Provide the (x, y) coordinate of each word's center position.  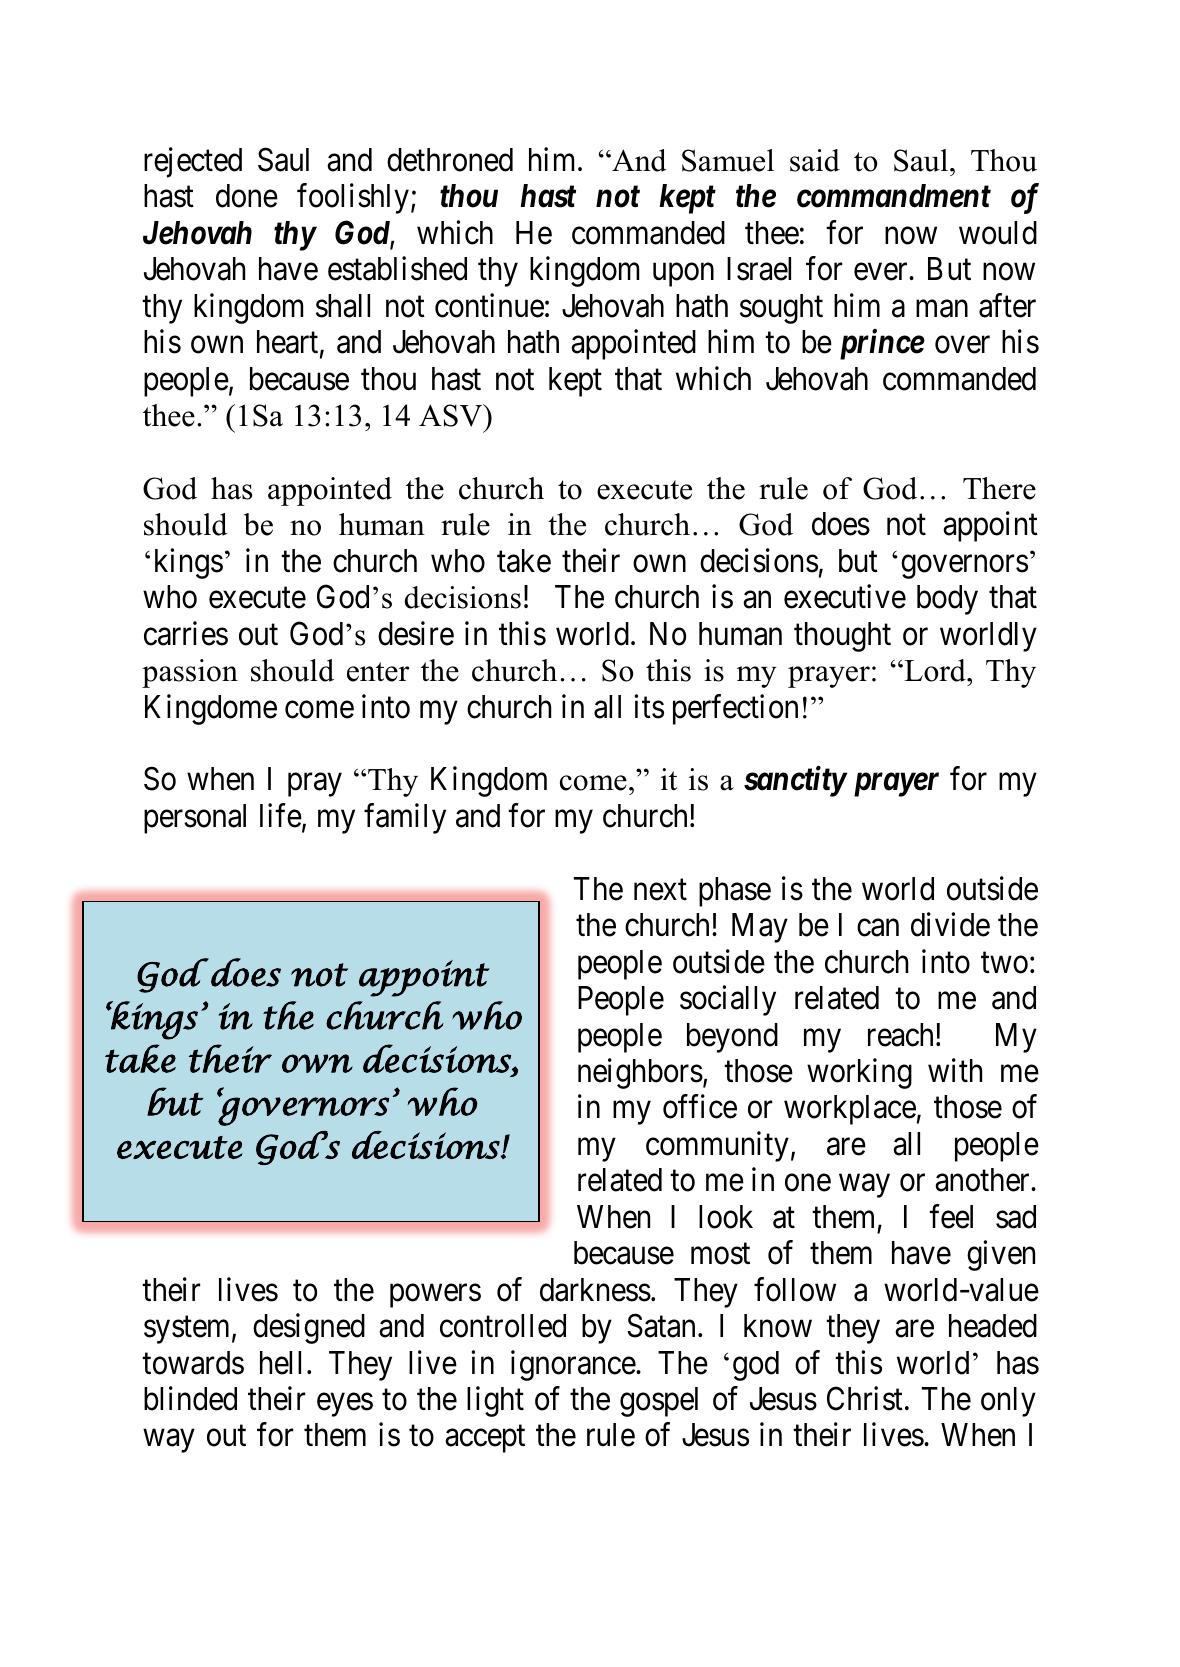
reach (902, 1035)
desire (416, 633)
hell (280, 1363)
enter (378, 672)
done (247, 196)
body (947, 600)
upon (683, 275)
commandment (894, 196)
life (281, 815)
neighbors (640, 1073)
